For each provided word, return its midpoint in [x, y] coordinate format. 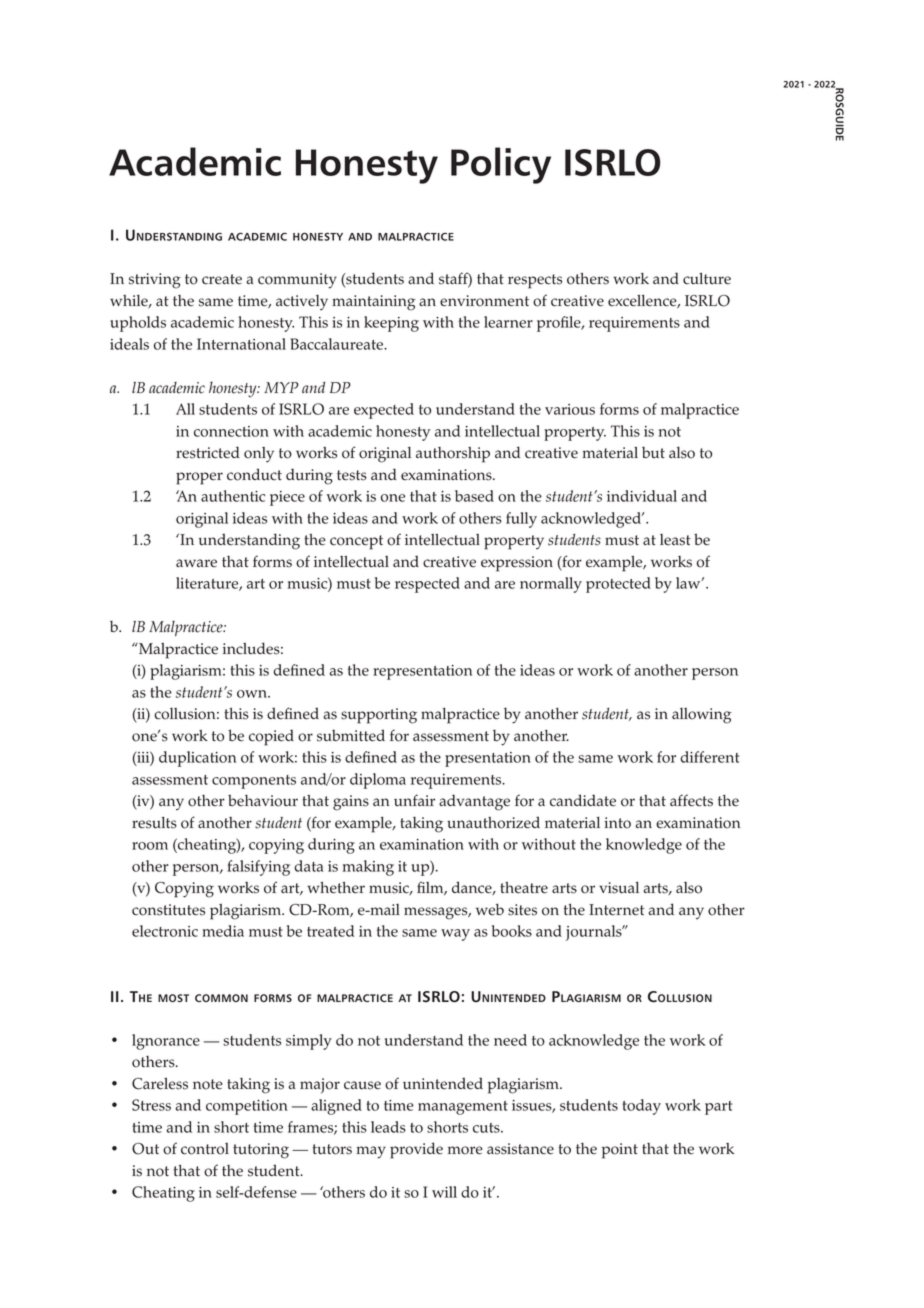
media [223, 931]
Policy [501, 165]
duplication [197, 759]
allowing [702, 716]
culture [707, 278]
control [205, 1149]
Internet [616, 910]
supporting [379, 716]
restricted [208, 452]
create [222, 279]
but [653, 452]
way [455, 935]
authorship [453, 455]
